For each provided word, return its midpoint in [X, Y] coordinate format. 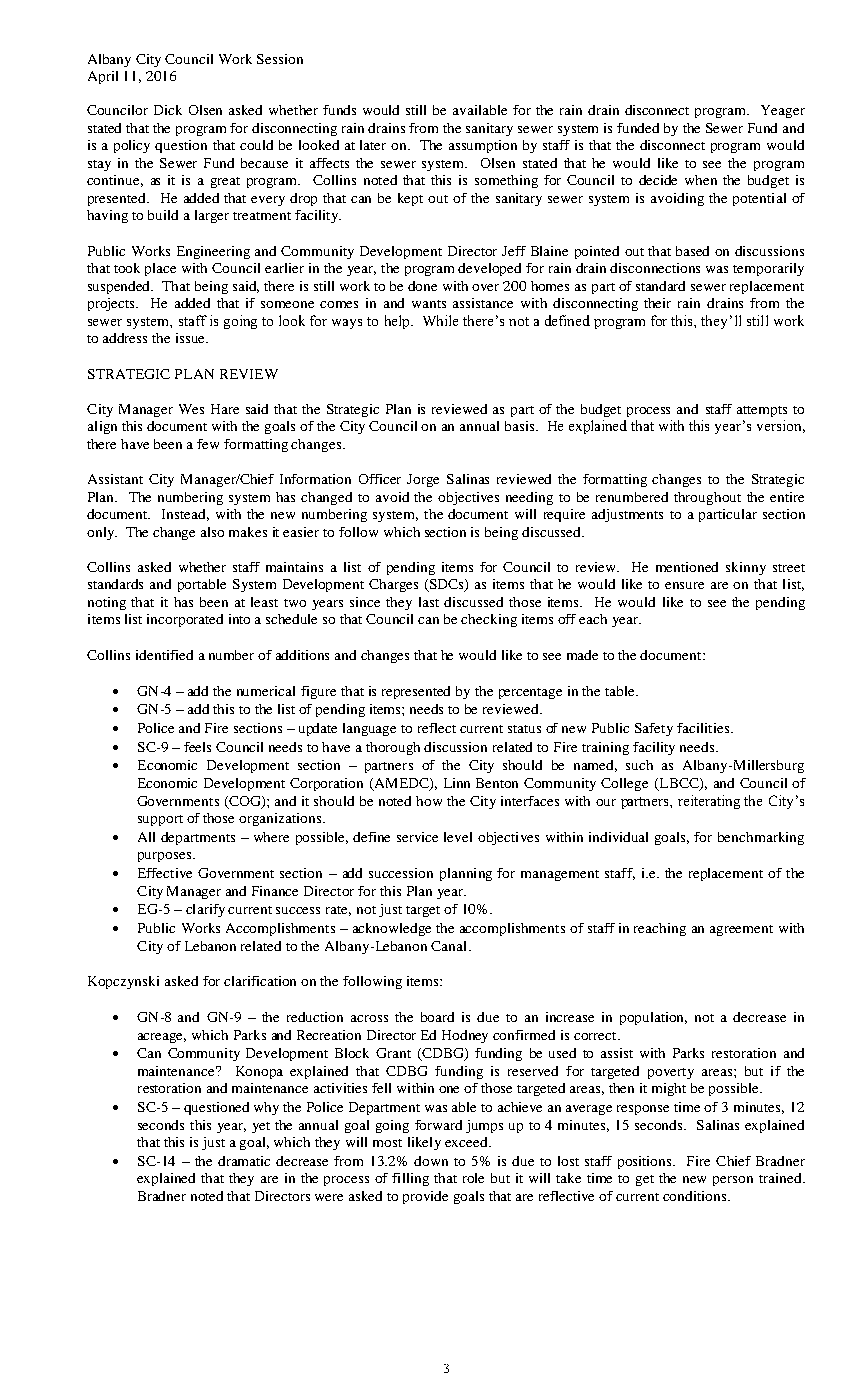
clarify [205, 910]
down [431, 1161]
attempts [762, 411]
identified [164, 655]
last [429, 602]
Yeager [783, 111]
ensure [684, 585]
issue [192, 338]
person [733, 1181]
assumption [483, 146]
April [103, 77]
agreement [741, 930]
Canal [450, 946]
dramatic [244, 1161]
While [440, 320]
